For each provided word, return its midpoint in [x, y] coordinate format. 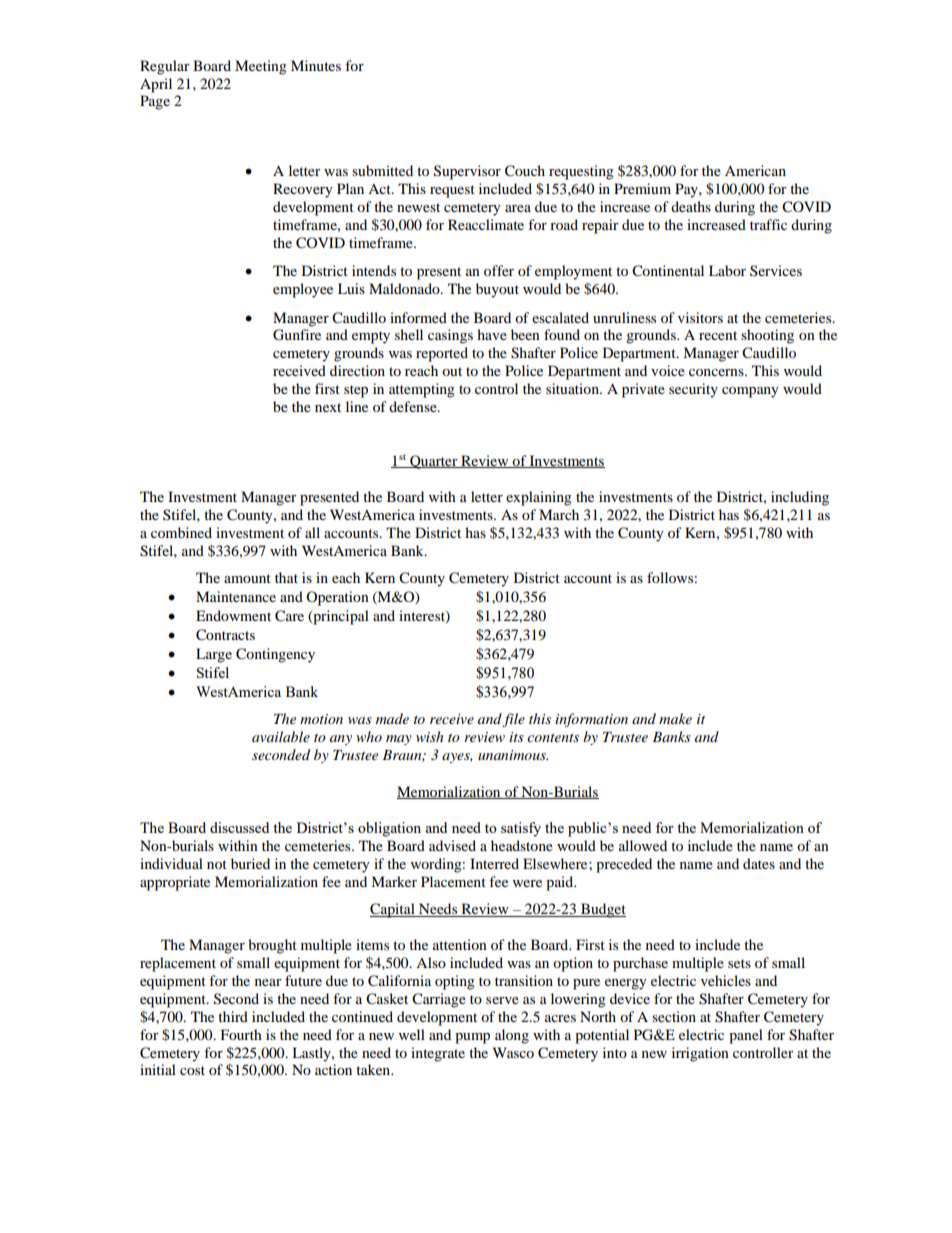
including [800, 498]
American [755, 170]
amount [247, 578]
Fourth [241, 1034]
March [559, 514]
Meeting [261, 67]
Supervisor [467, 172]
